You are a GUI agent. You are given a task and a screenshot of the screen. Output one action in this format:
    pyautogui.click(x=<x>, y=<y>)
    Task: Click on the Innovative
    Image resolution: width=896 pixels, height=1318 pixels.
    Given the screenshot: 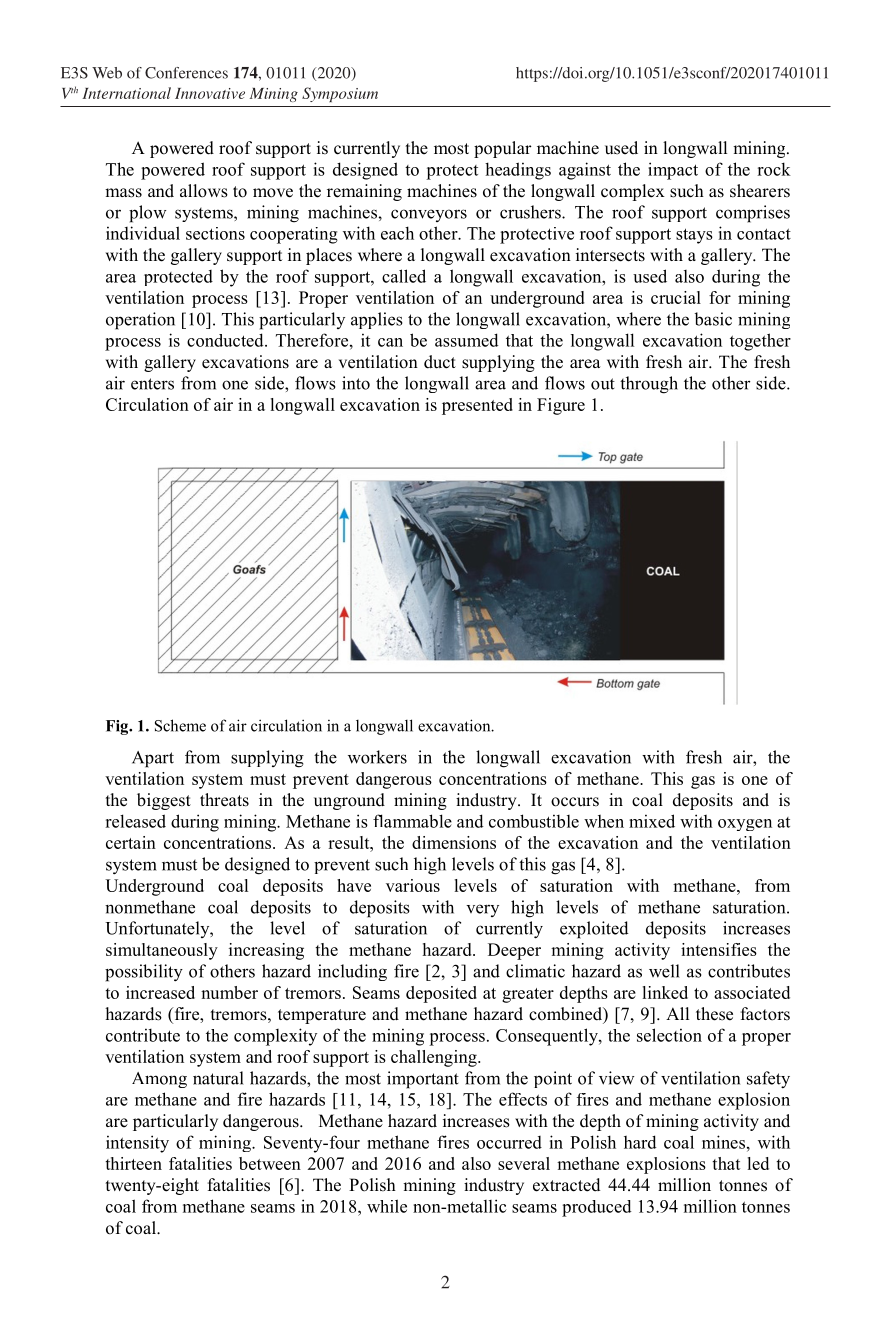 What is the action you would take?
    pyautogui.click(x=210, y=93)
